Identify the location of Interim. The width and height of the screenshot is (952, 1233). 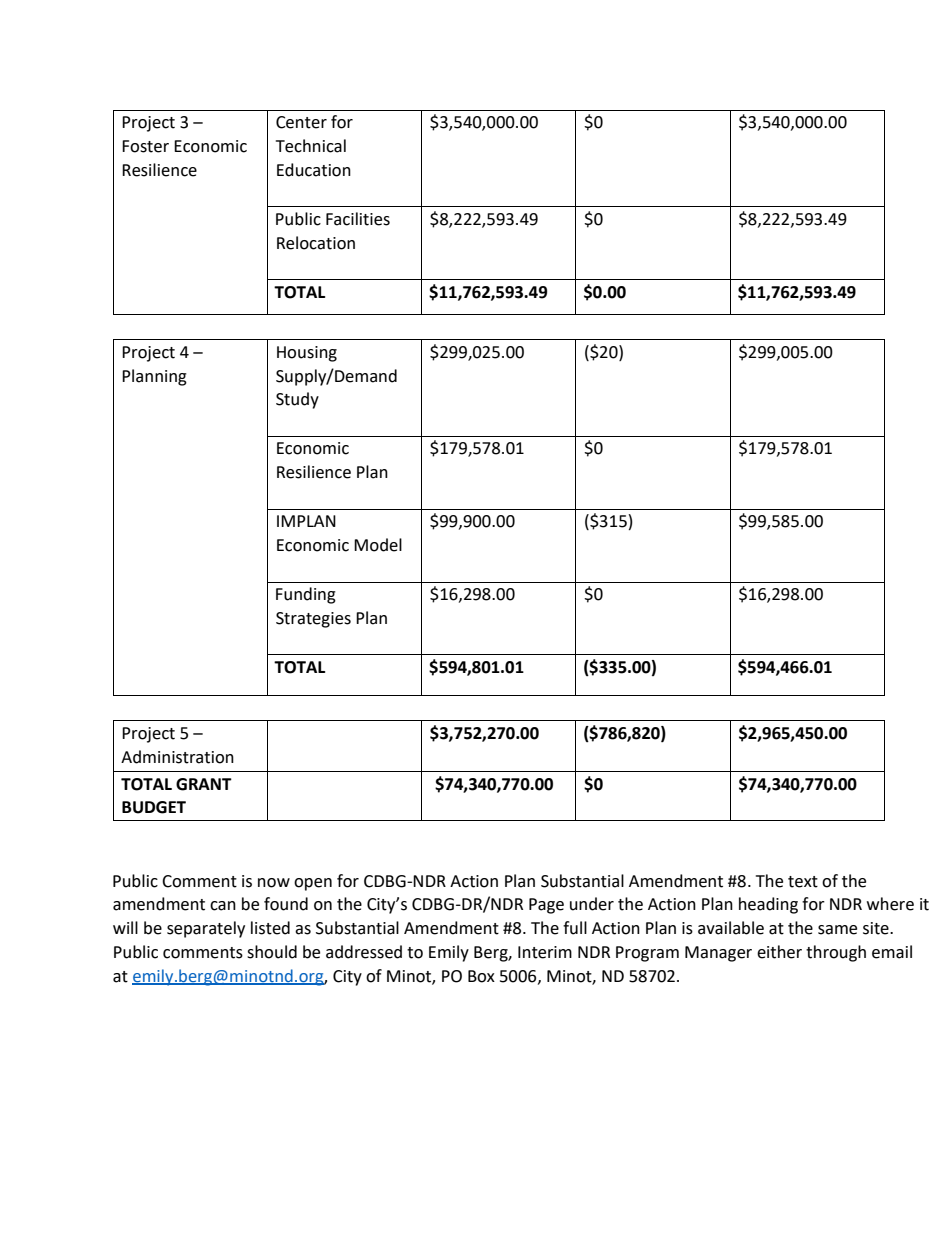
(545, 952).
